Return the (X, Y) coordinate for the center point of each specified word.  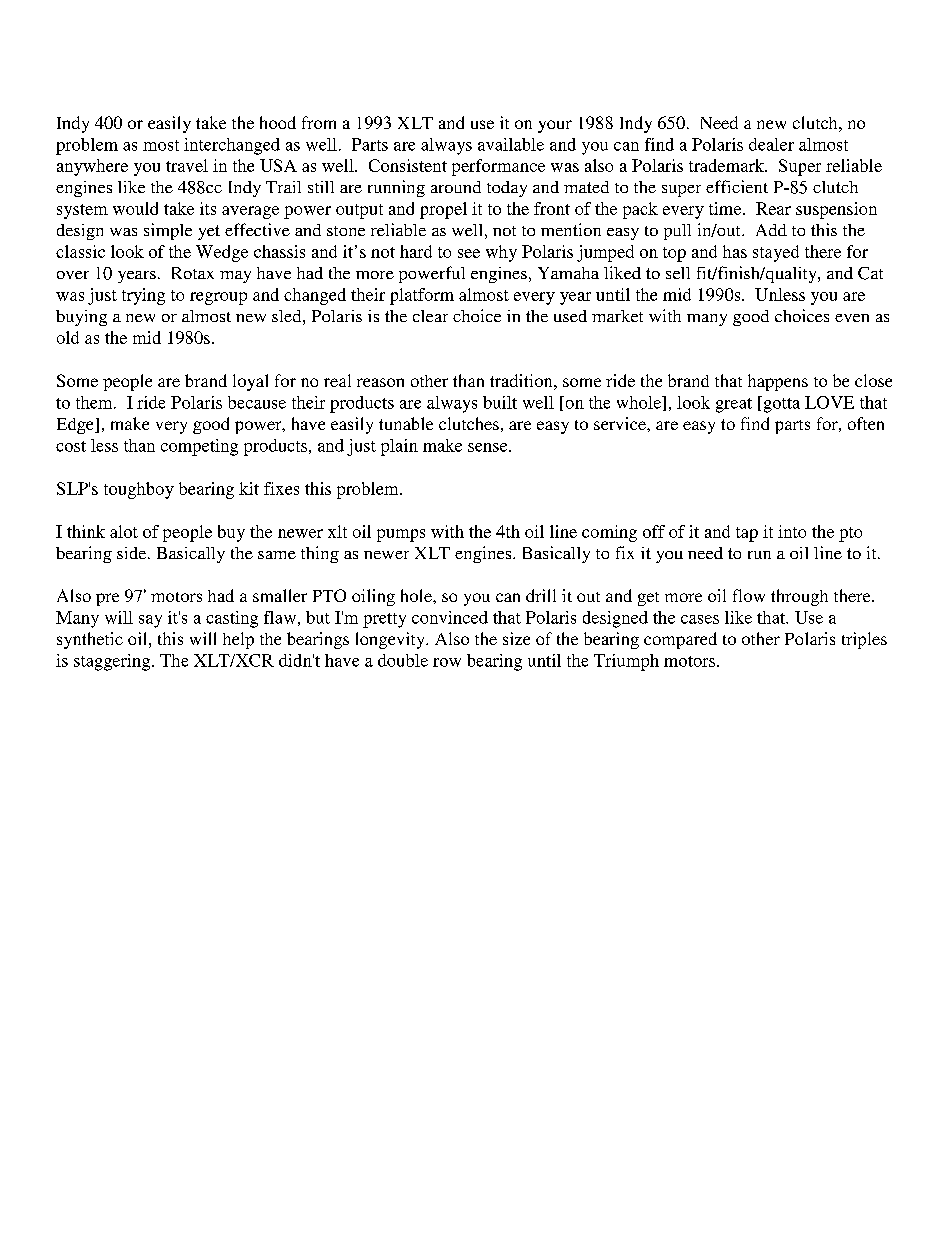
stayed (776, 253)
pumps (401, 535)
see (469, 253)
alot (124, 531)
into (792, 531)
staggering (113, 662)
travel (187, 165)
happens (778, 382)
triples (864, 640)
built (500, 402)
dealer (771, 144)
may (235, 277)
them (95, 402)
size (516, 638)
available (511, 144)
